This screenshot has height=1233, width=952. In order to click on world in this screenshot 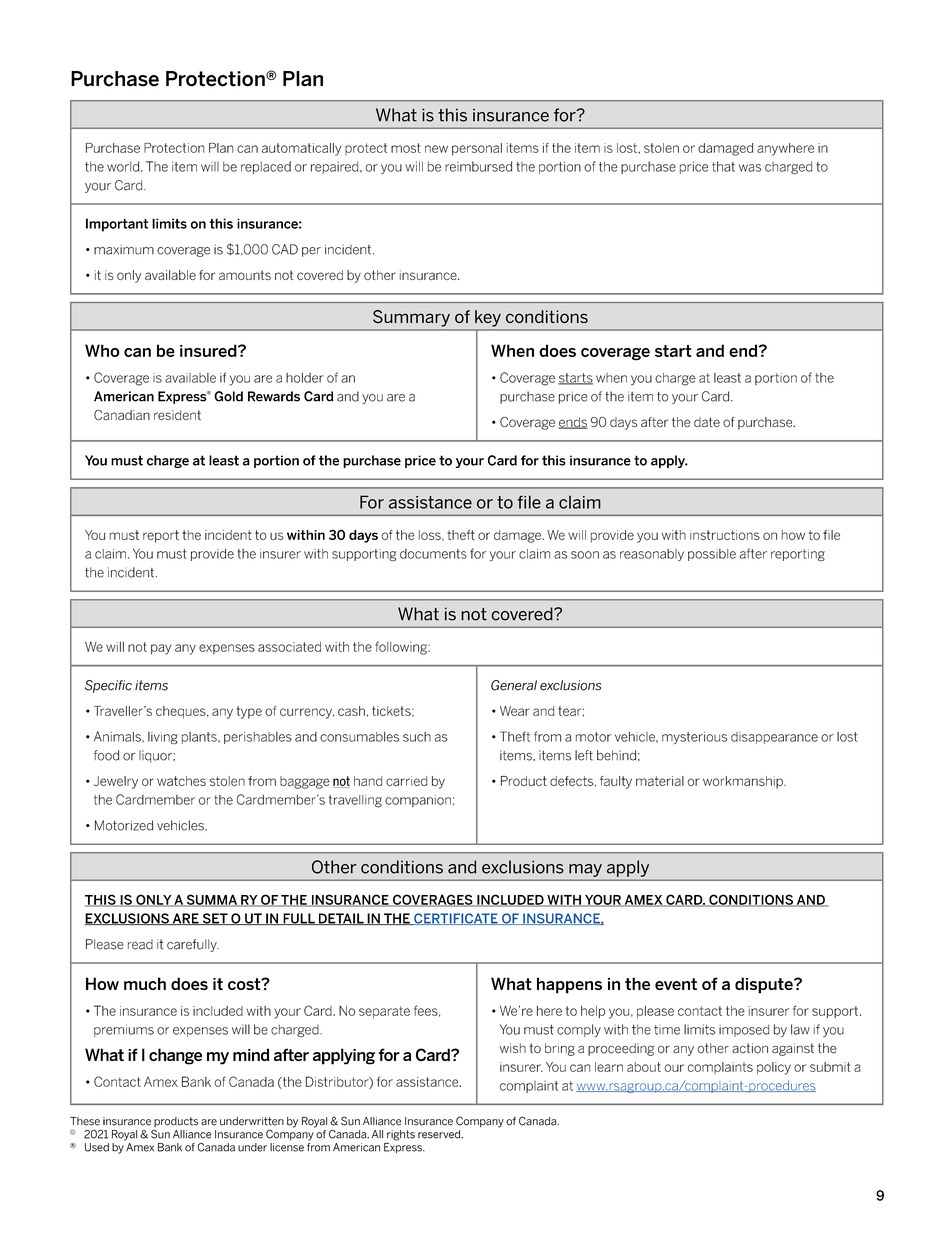, I will do `click(124, 166)`.
